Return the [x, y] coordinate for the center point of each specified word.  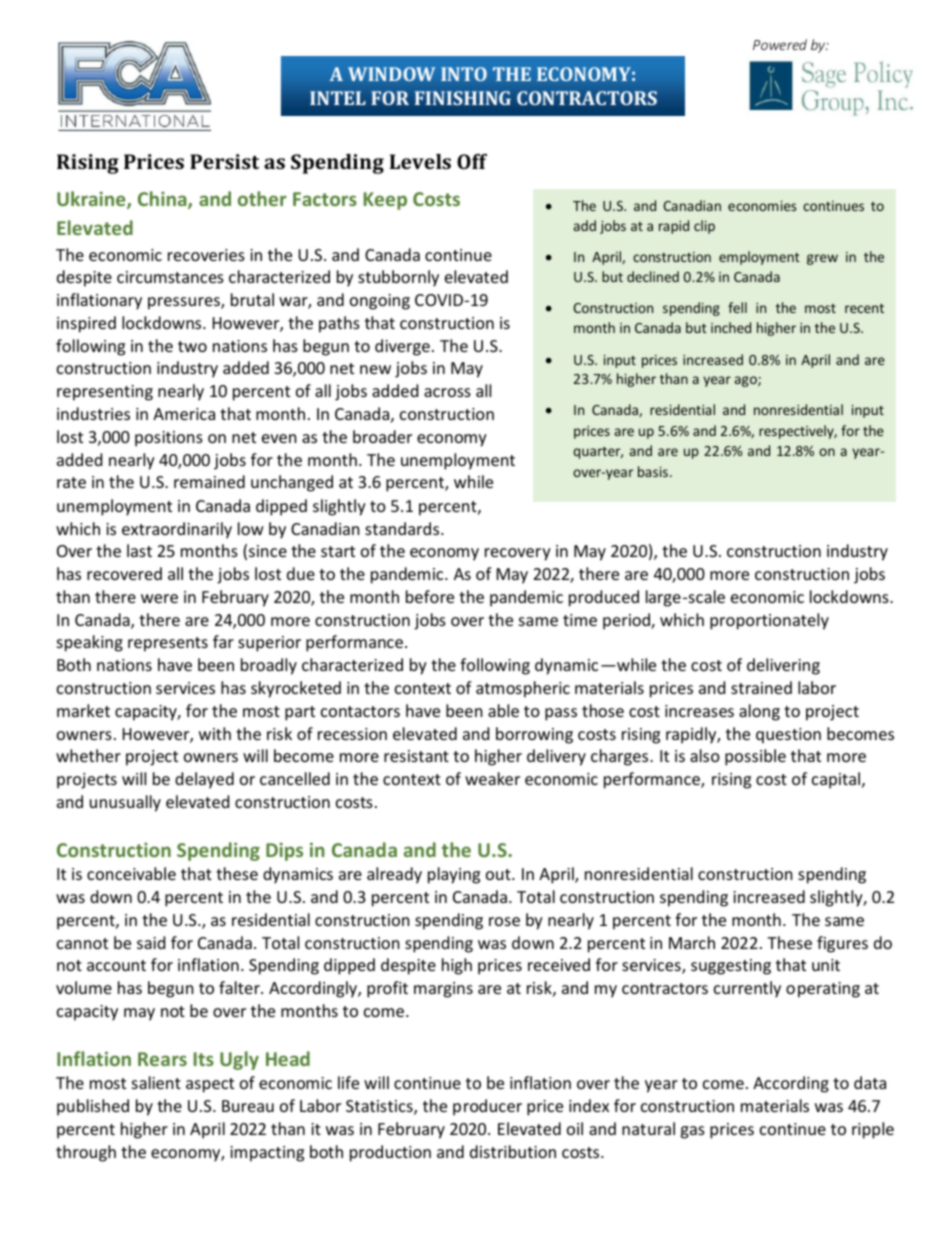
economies [762, 206]
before [430, 596]
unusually [125, 803]
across [447, 392]
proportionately [769, 621]
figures [842, 944]
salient [156, 1082]
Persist [224, 161]
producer [487, 1107]
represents [168, 644]
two [192, 346]
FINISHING [463, 98]
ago [747, 381]
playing [454, 875]
